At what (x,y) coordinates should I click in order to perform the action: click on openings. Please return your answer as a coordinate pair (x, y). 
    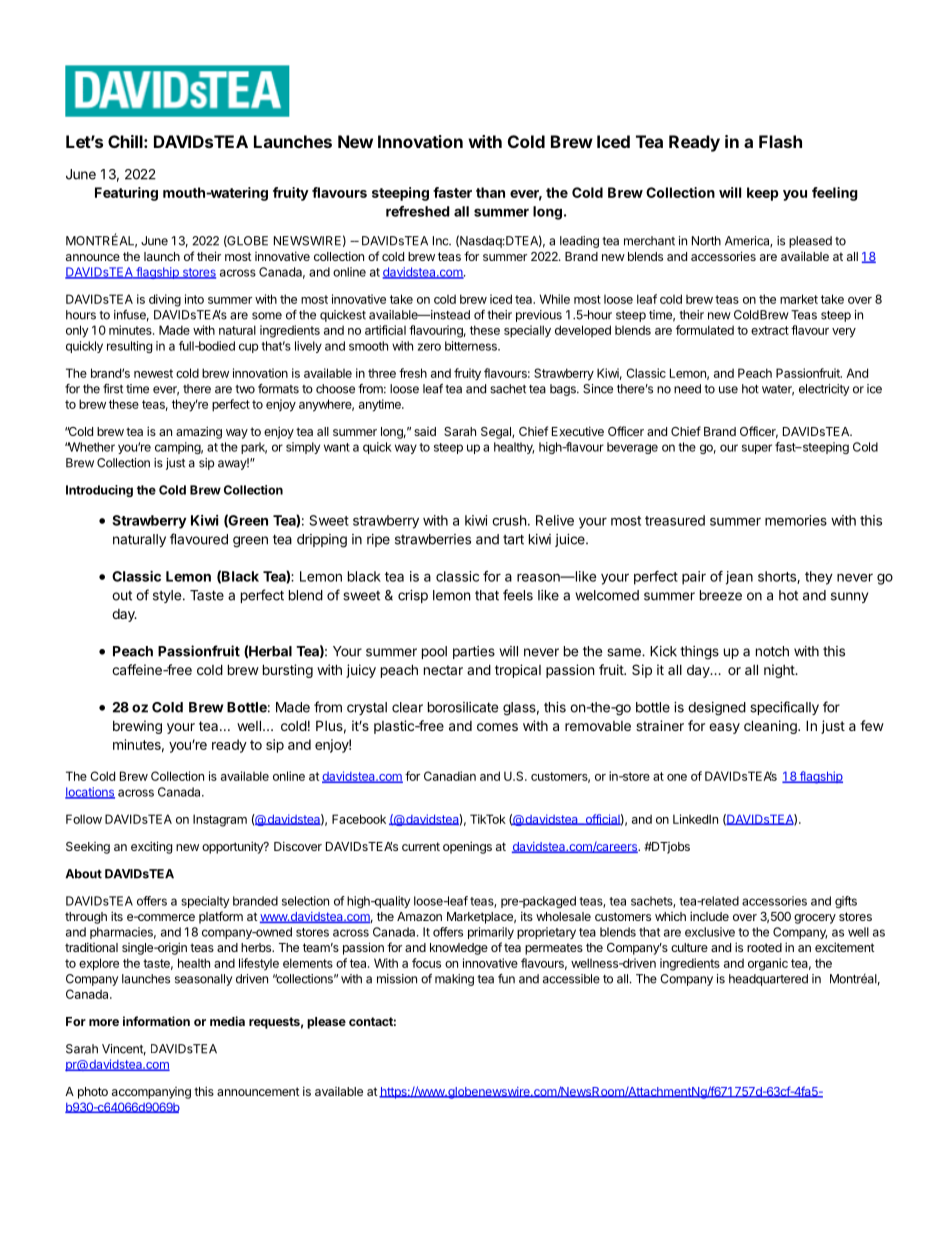
    Looking at the image, I should click on (467, 847).
